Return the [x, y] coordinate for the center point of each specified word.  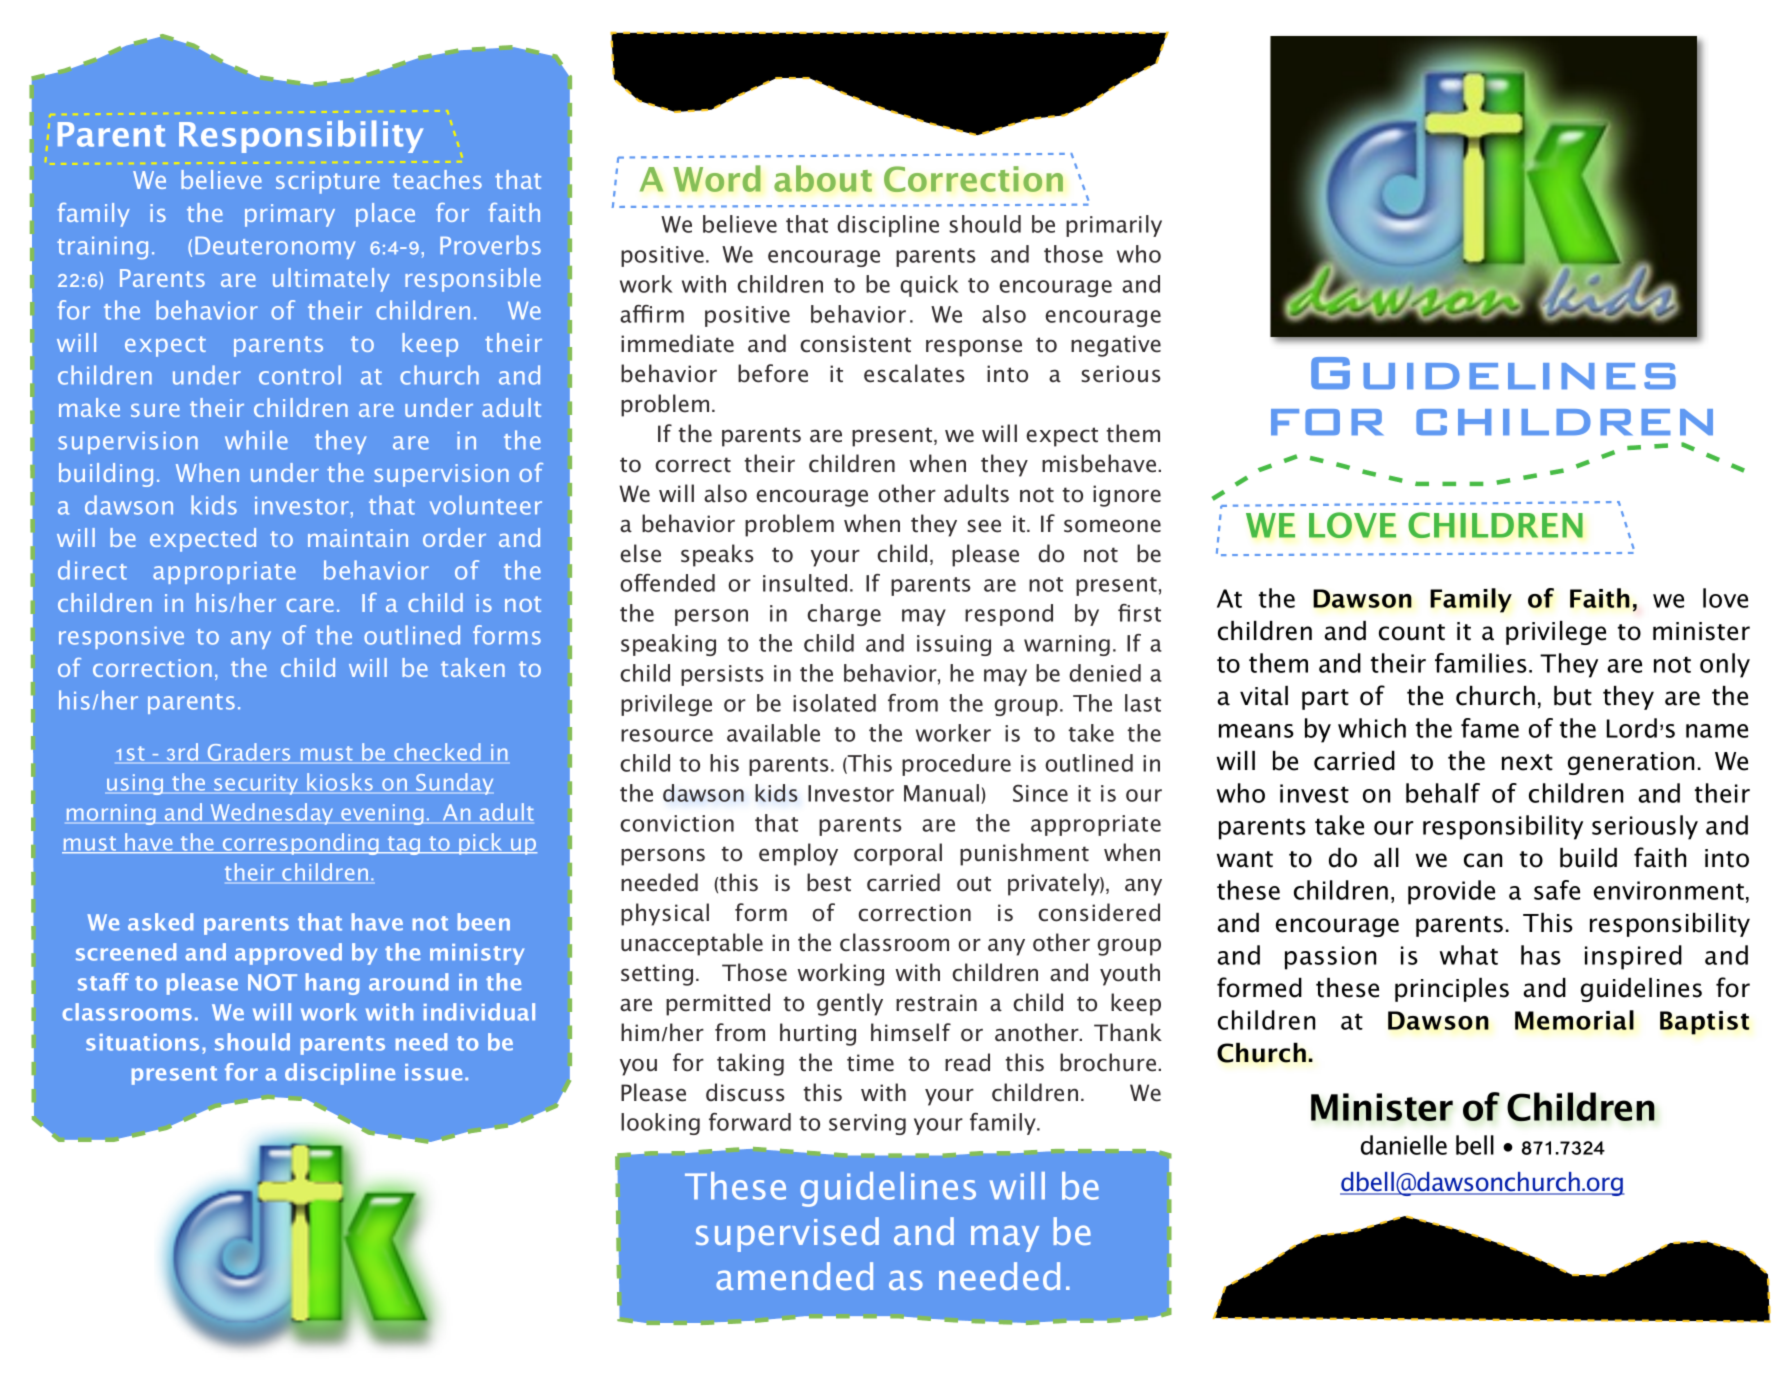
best [829, 882]
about [823, 178]
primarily [1114, 226]
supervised [787, 1234]
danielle [1404, 1145]
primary [290, 215]
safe [1557, 890]
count [1412, 632]
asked [160, 922]
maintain [358, 538]
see [984, 526]
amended [794, 1276]
